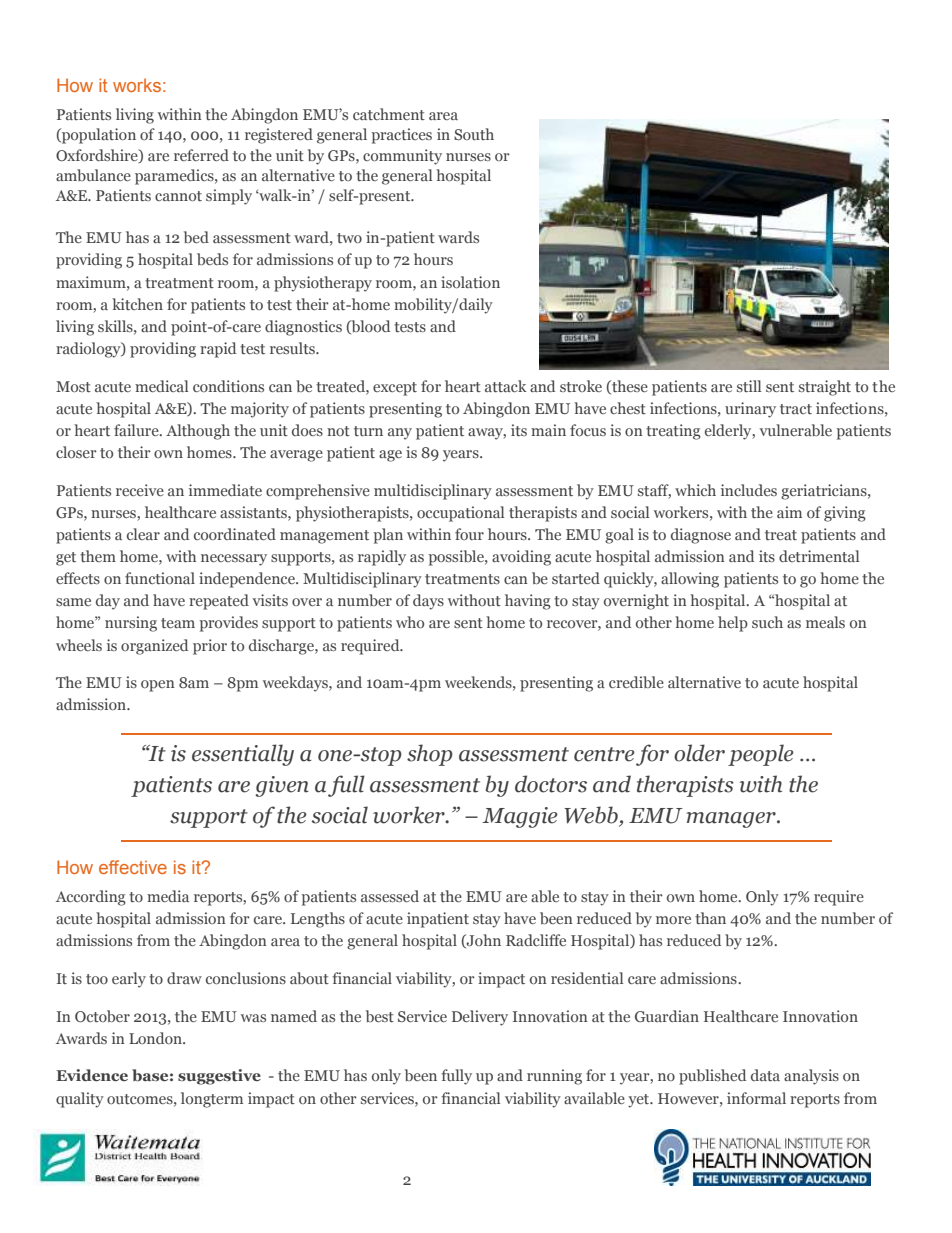  What do you see at coordinates (480, 1018) in the screenshot?
I see `Delivery` at bounding box center [480, 1018].
